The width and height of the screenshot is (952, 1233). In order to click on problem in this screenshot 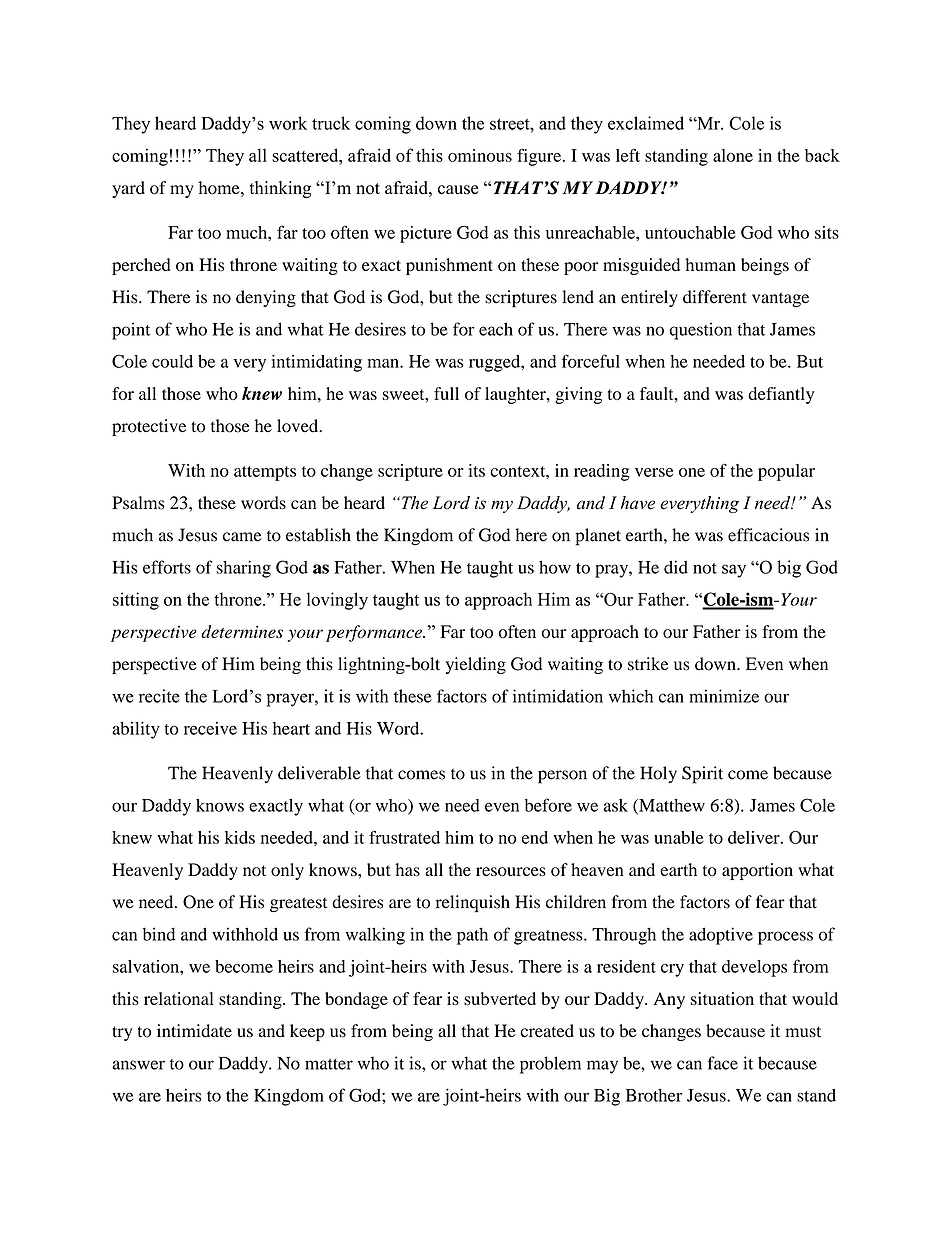, I will do `click(550, 1065)`.
